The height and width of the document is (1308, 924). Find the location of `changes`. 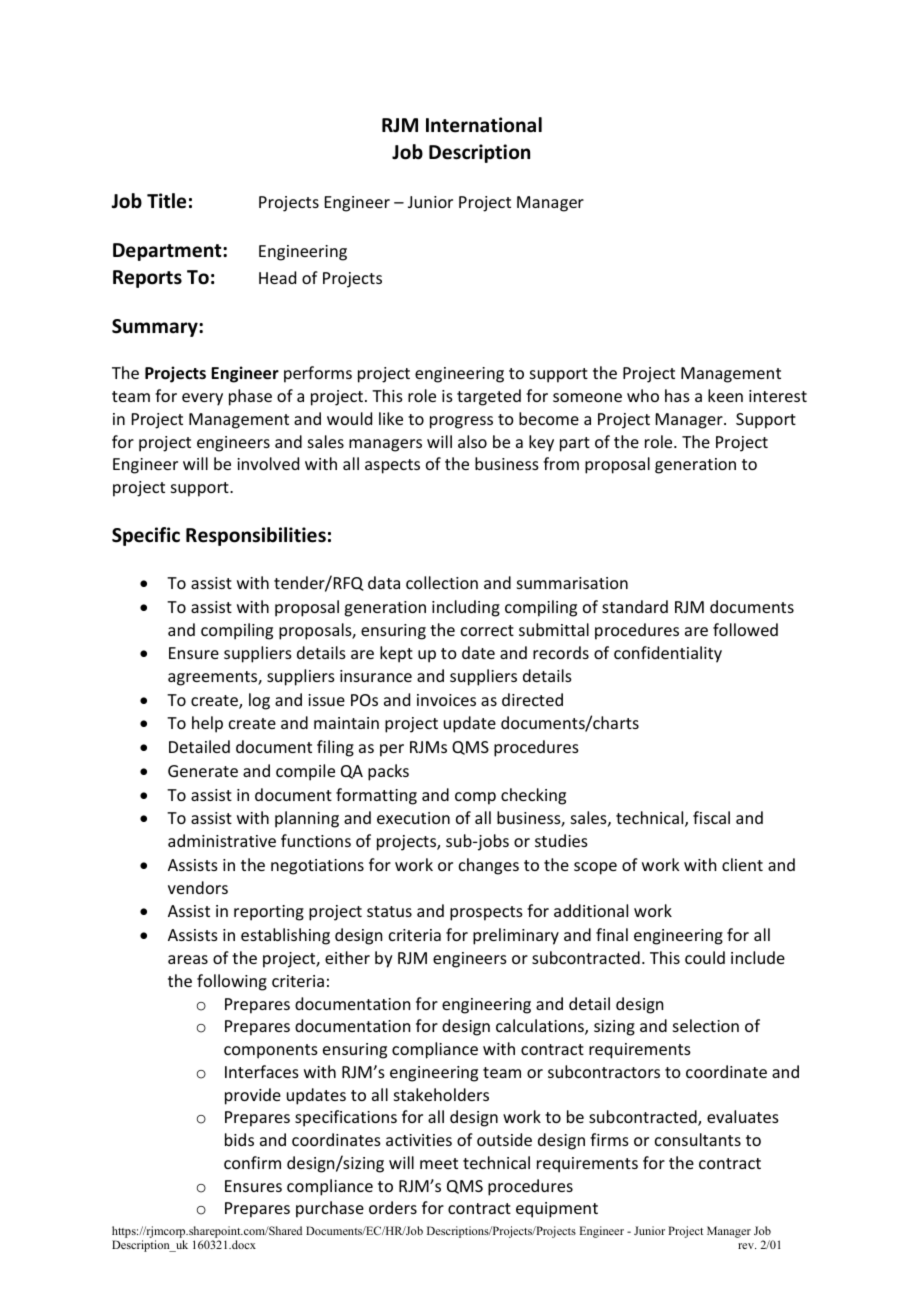

changes is located at coordinates (489, 866).
